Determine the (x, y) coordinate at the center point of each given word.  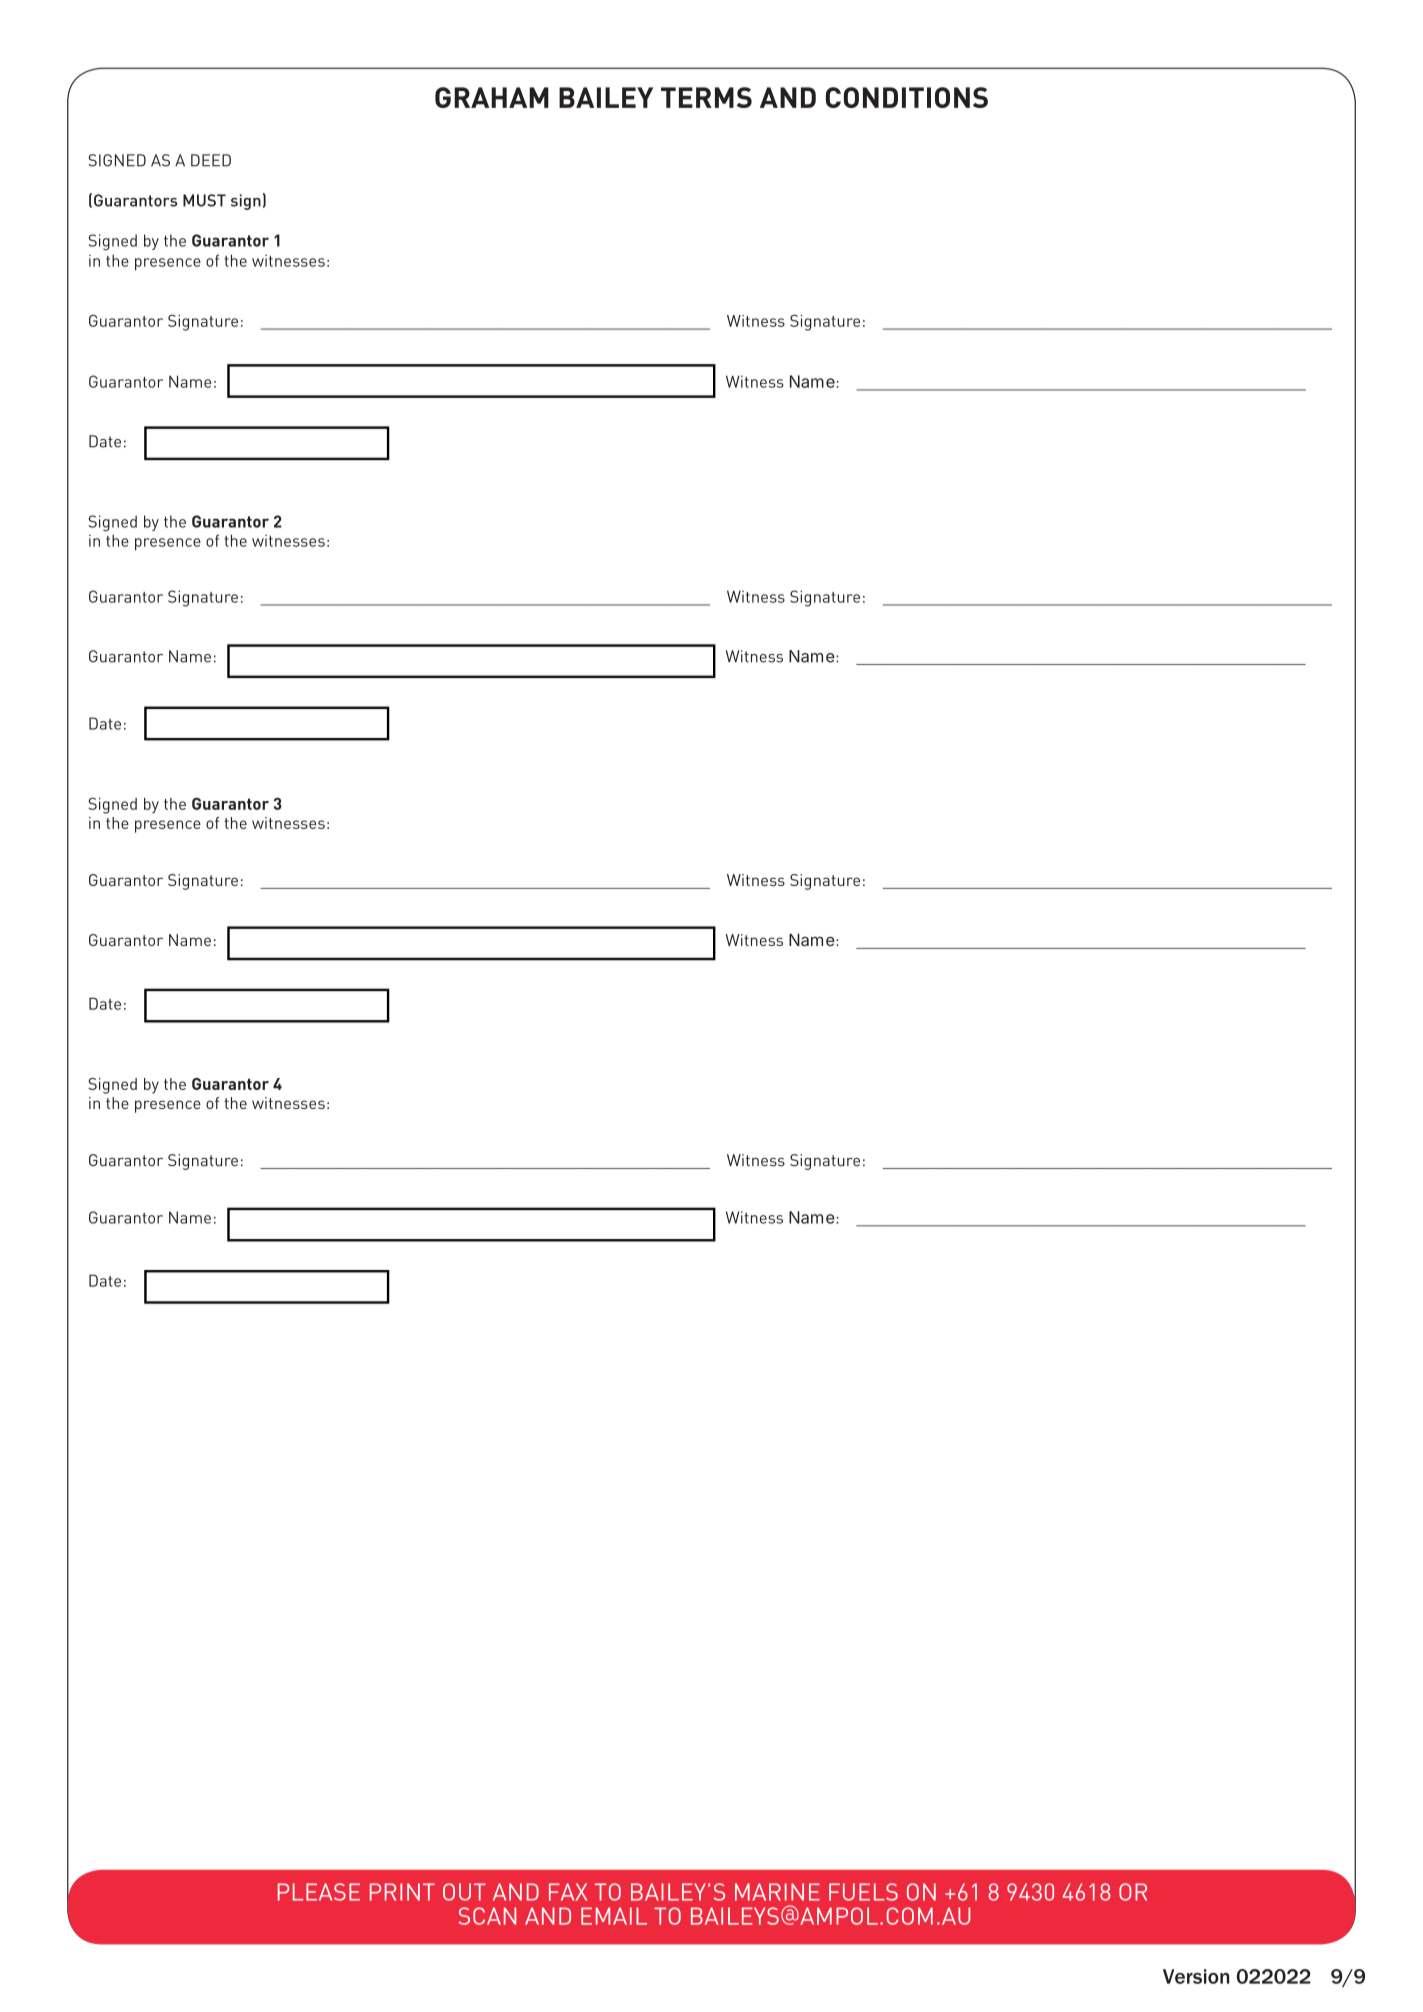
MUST (204, 200)
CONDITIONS (907, 97)
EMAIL (614, 1916)
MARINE (777, 1892)
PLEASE (319, 1892)
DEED (211, 160)
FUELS (863, 1892)
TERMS (706, 97)
